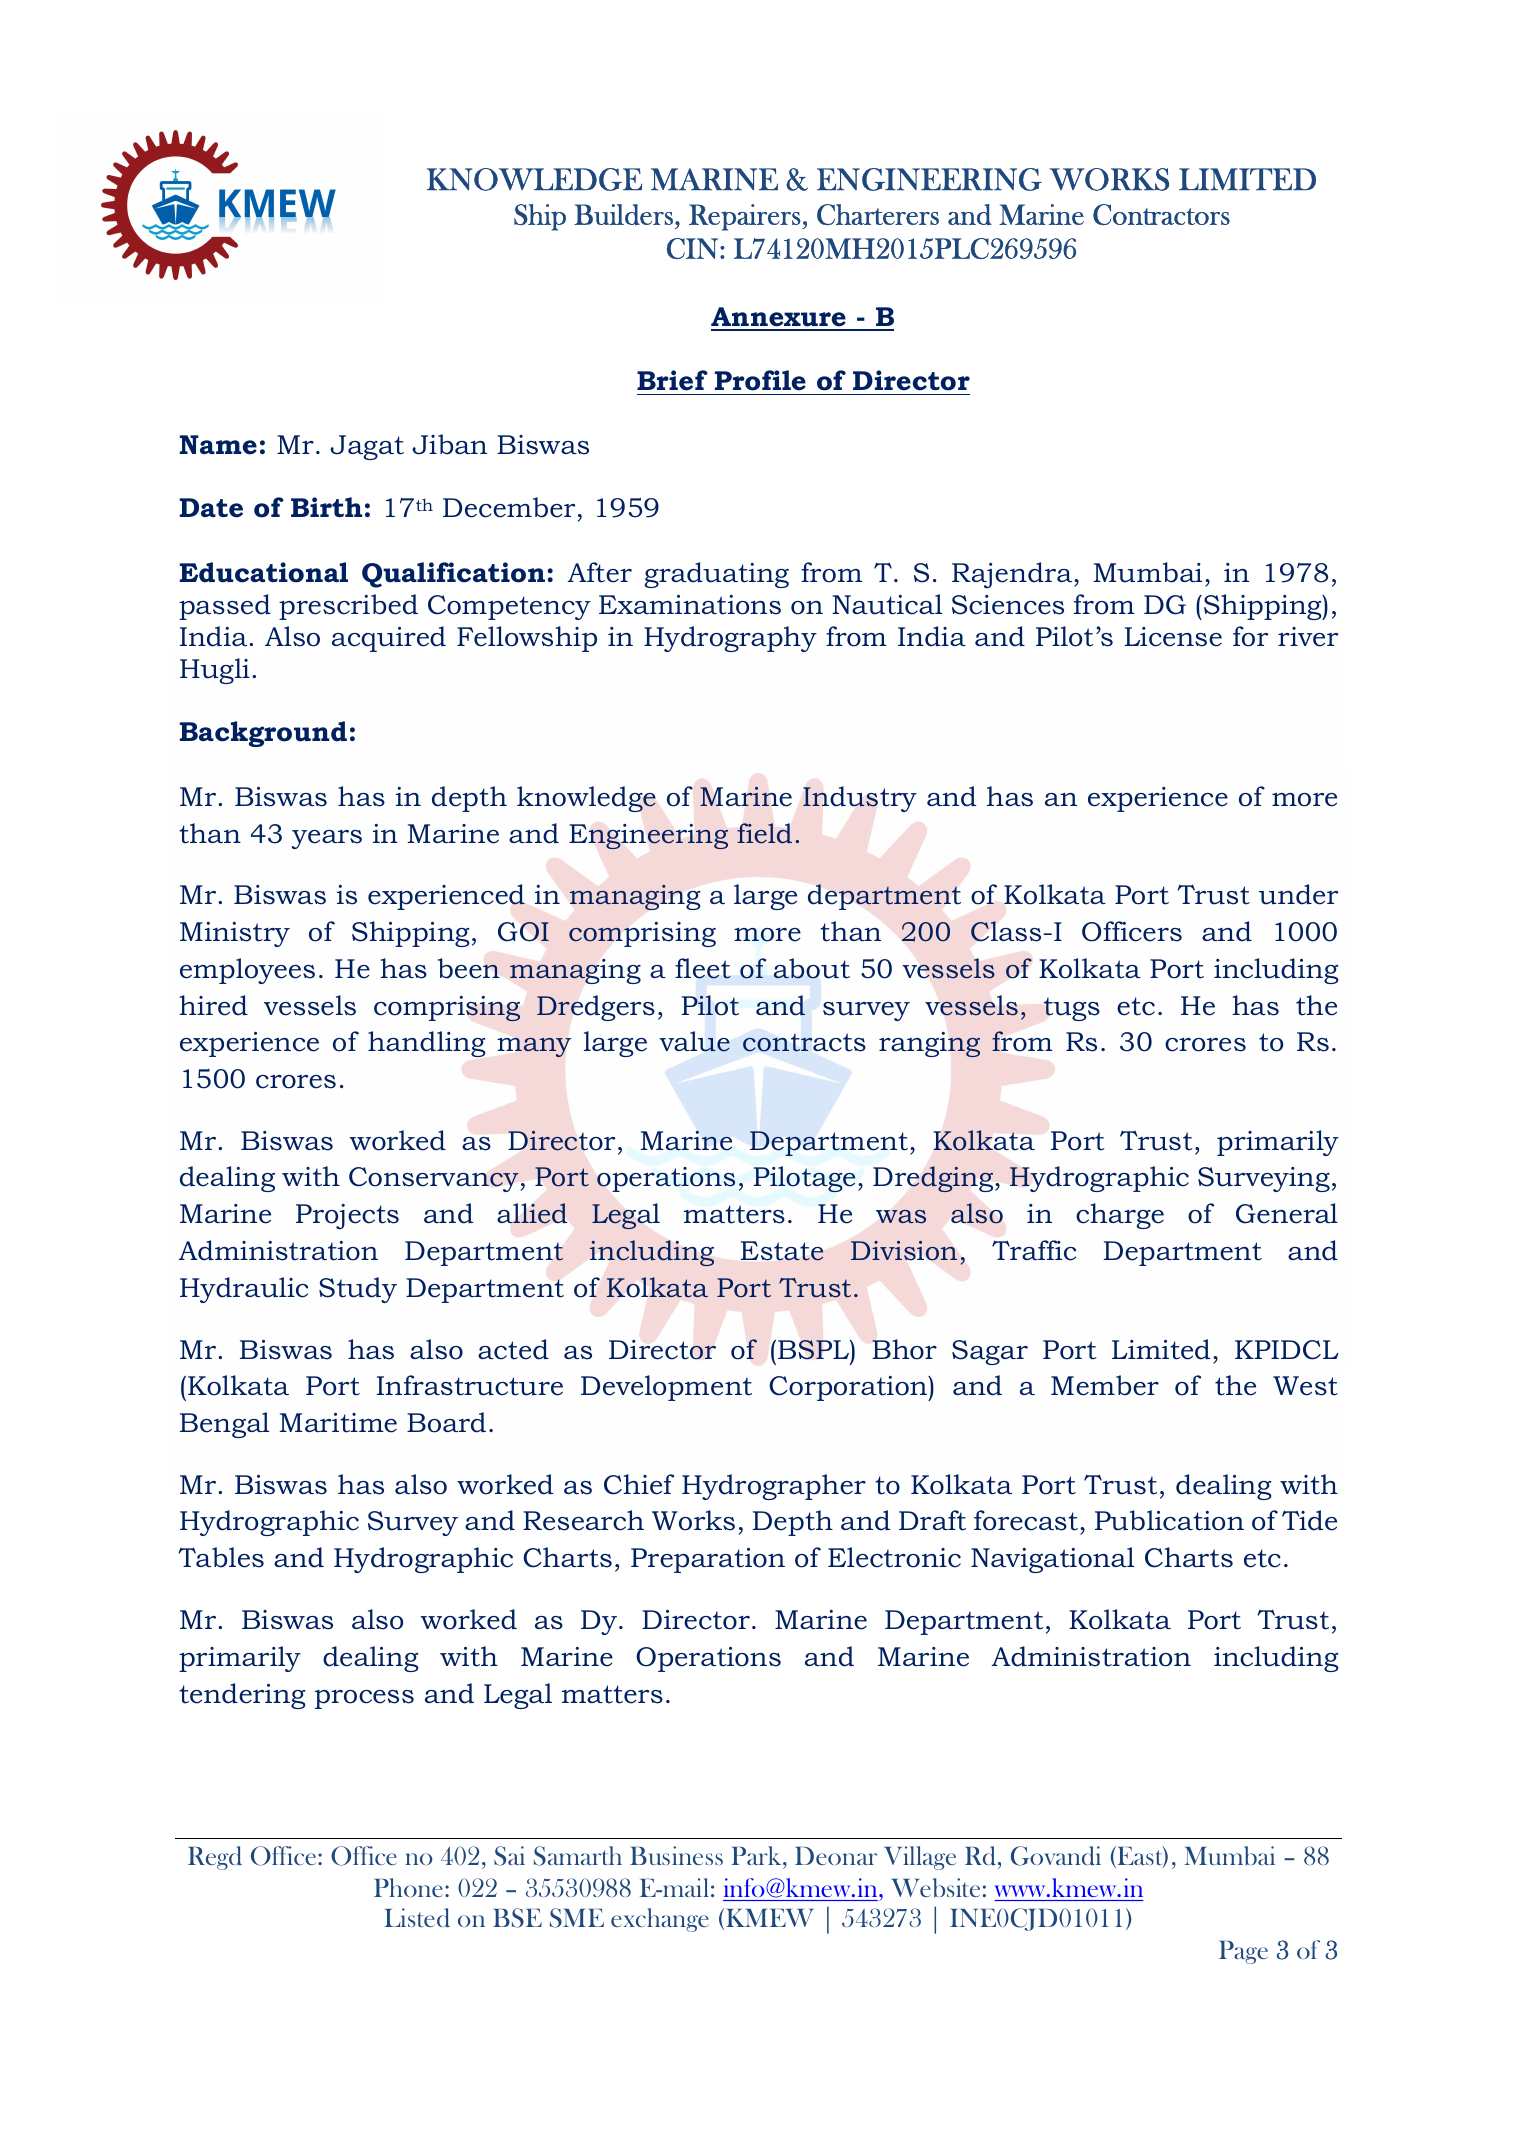 The image size is (1516, 2144). What do you see at coordinates (757, 1855) in the screenshot?
I see `Park` at bounding box center [757, 1855].
